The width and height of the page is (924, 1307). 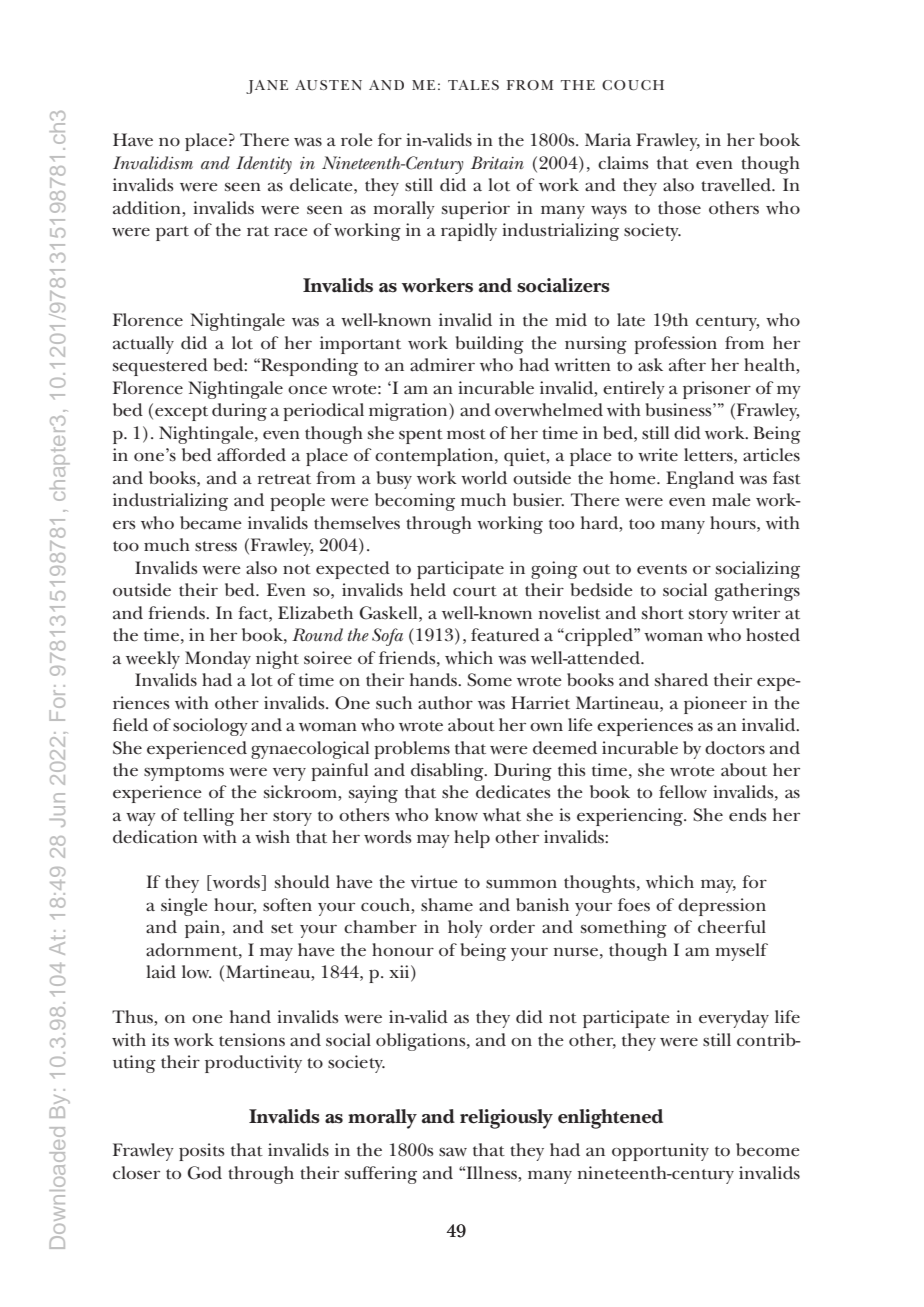 What do you see at coordinates (202, 1152) in the page?
I see `posits` at bounding box center [202, 1152].
